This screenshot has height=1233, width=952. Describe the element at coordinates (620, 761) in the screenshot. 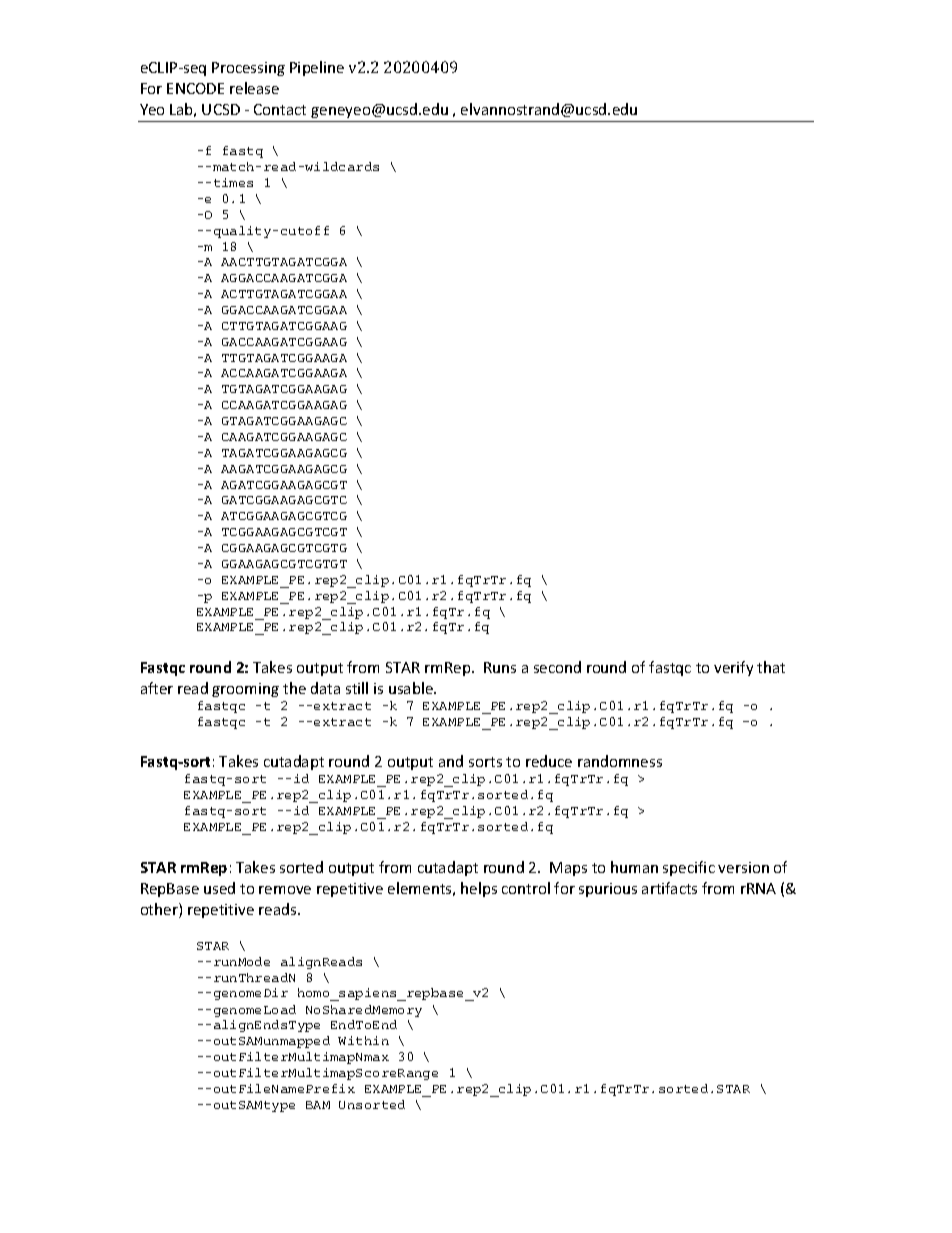

I see `randomness` at that location.
